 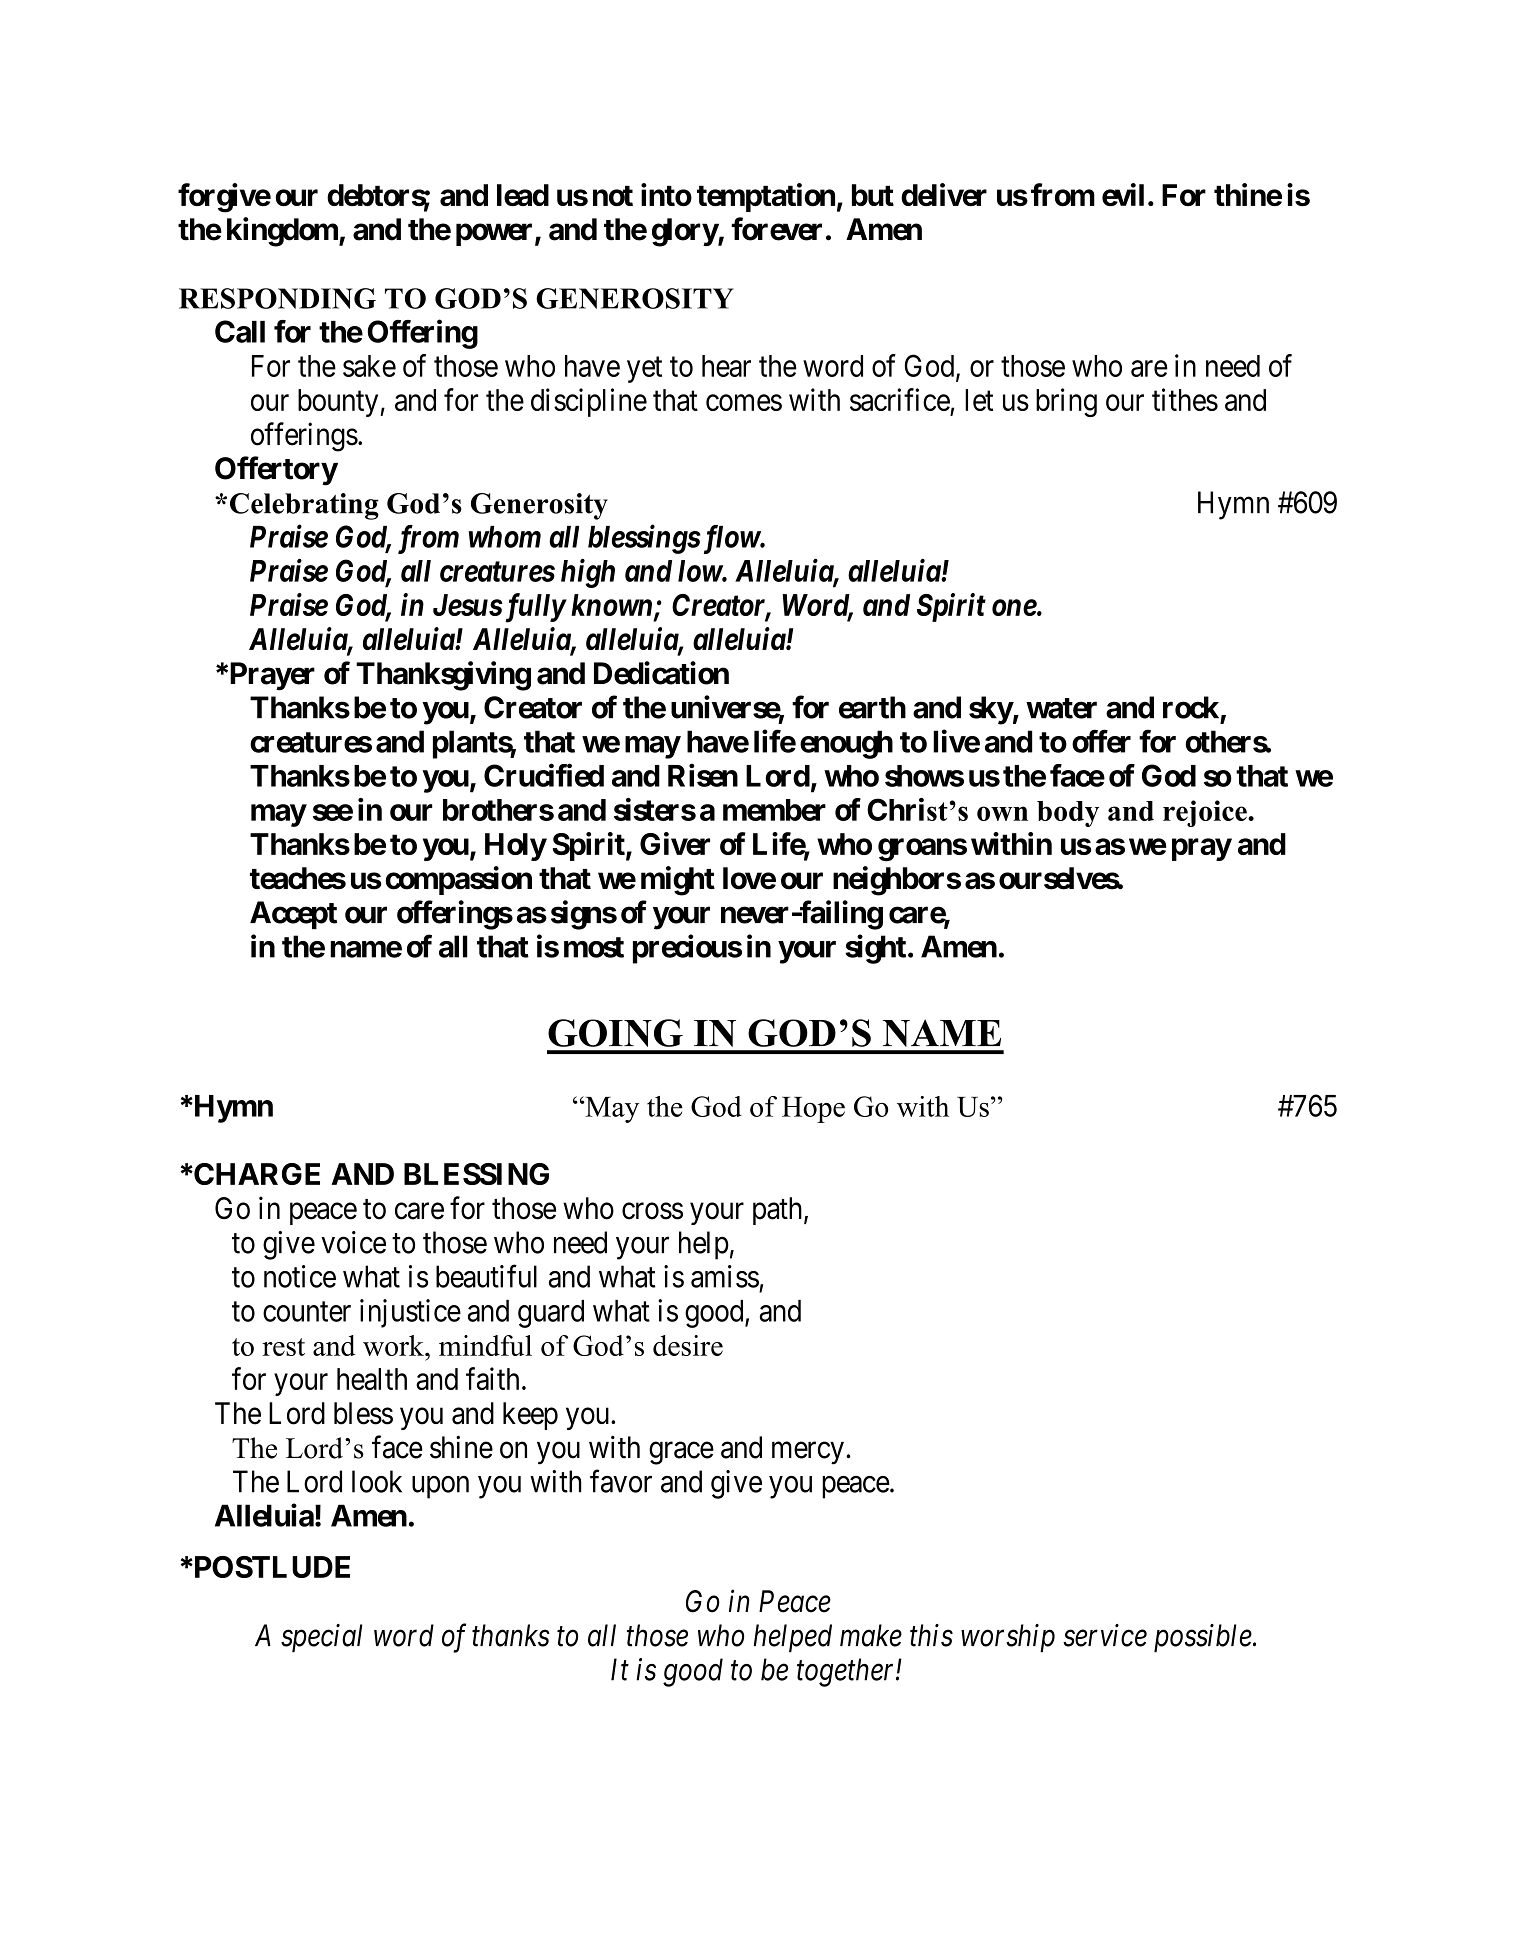 I want to click on forever, so click(x=776, y=229).
